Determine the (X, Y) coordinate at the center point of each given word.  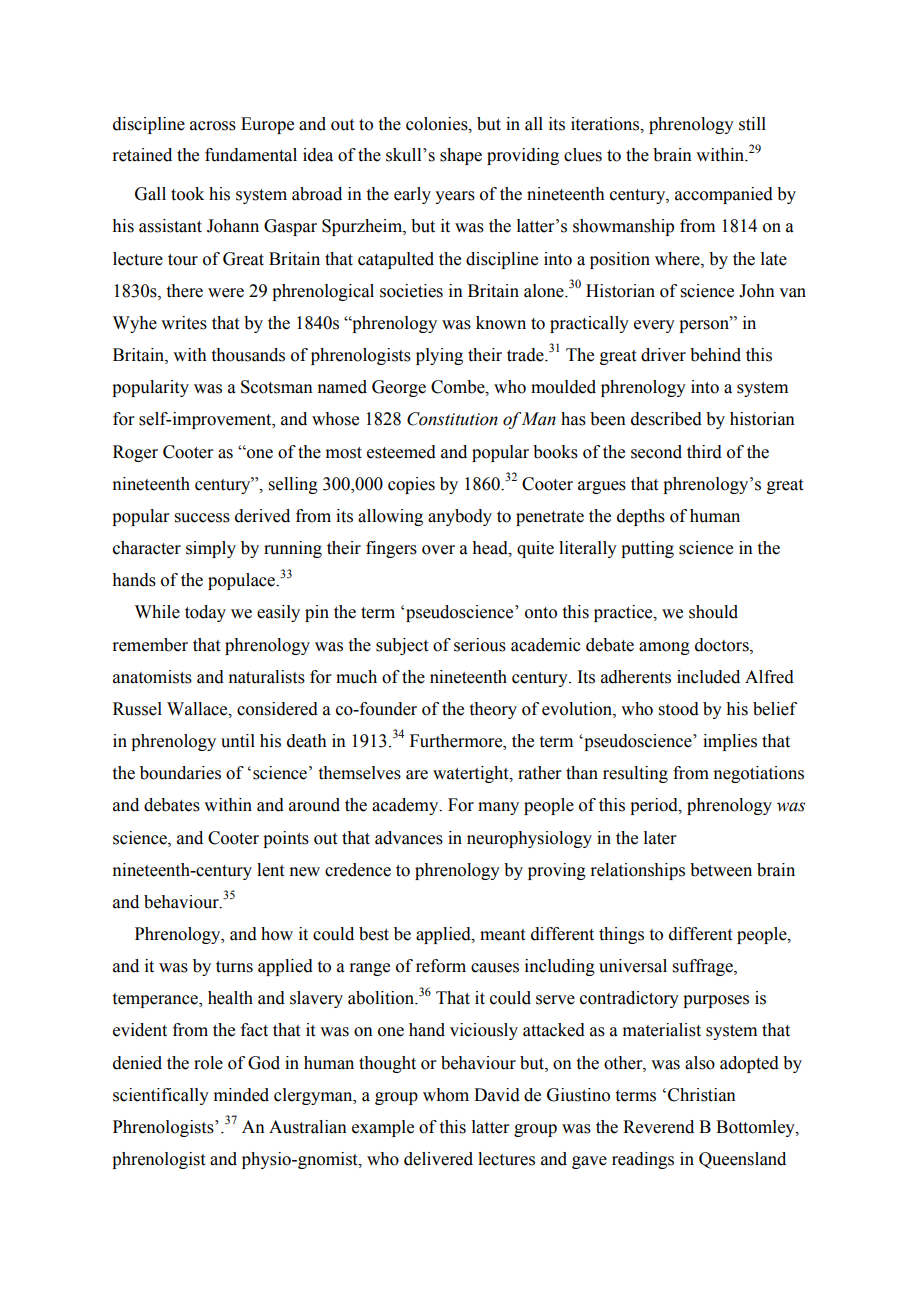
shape (461, 156)
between (721, 870)
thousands (248, 355)
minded (241, 1095)
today (205, 613)
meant (502, 935)
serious (480, 645)
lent (270, 870)
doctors (723, 645)
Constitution (452, 419)
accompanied (724, 195)
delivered (438, 1159)
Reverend (658, 1127)
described (666, 419)
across (213, 126)
